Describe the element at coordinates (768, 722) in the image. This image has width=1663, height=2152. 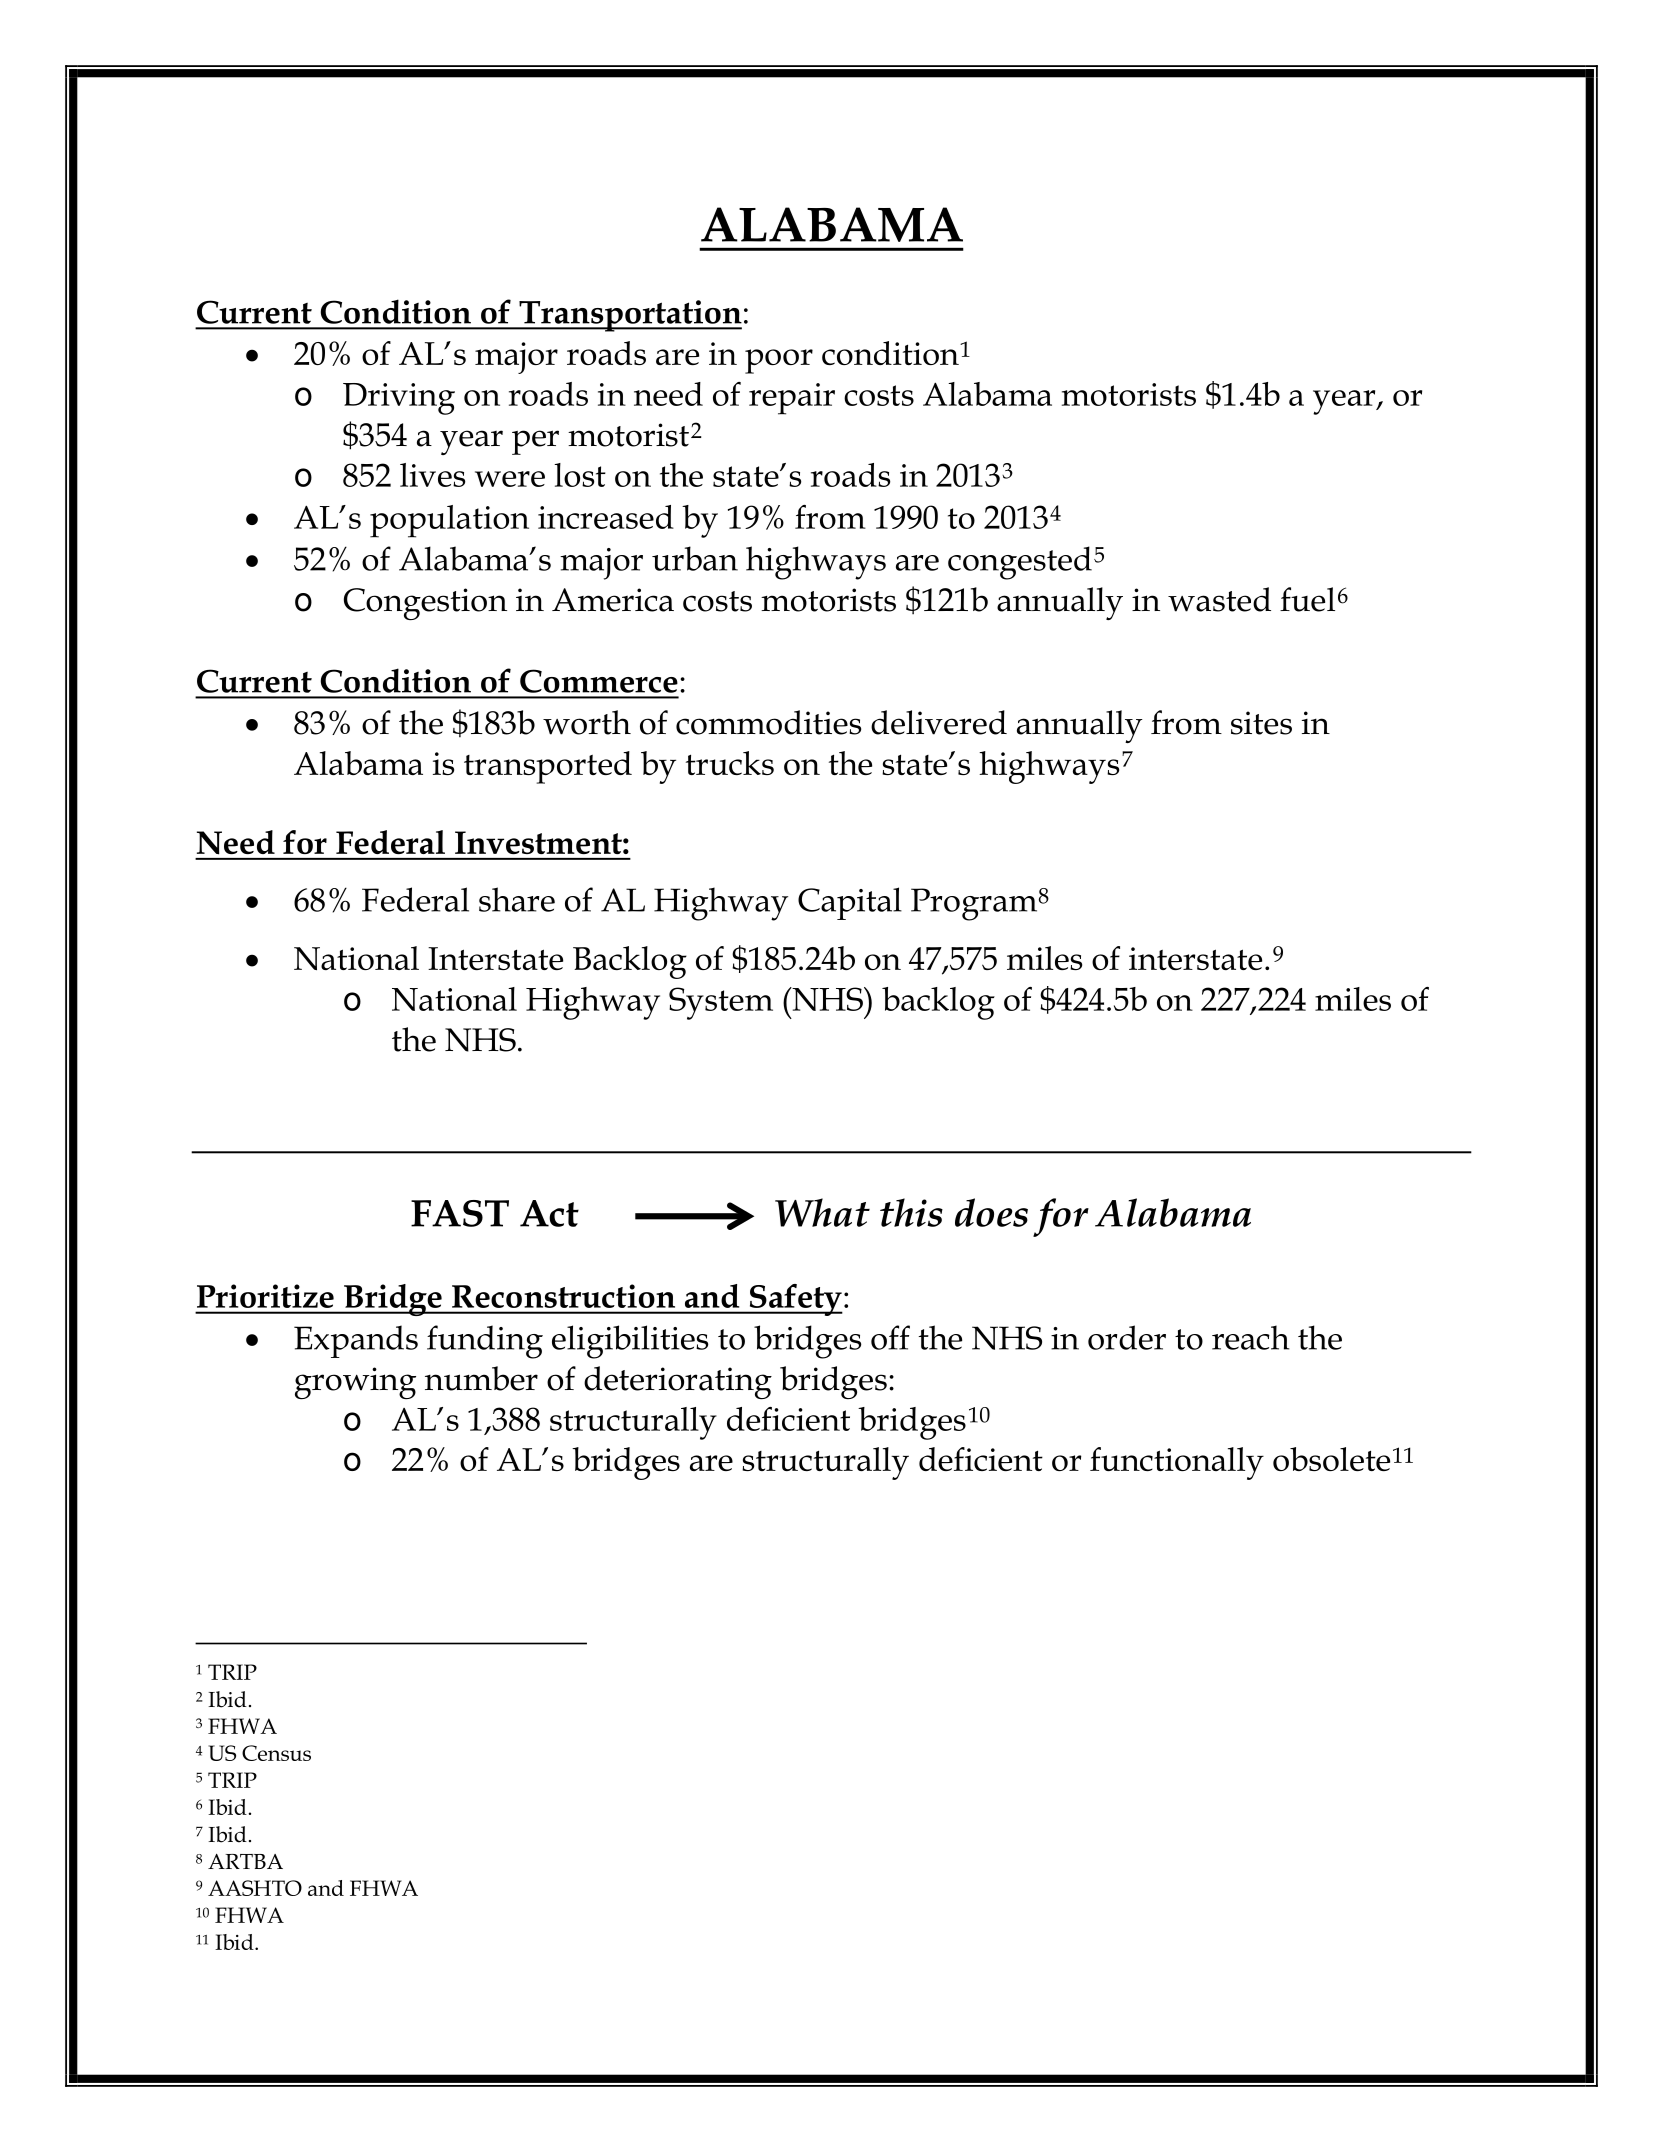
I see `commodities` at that location.
